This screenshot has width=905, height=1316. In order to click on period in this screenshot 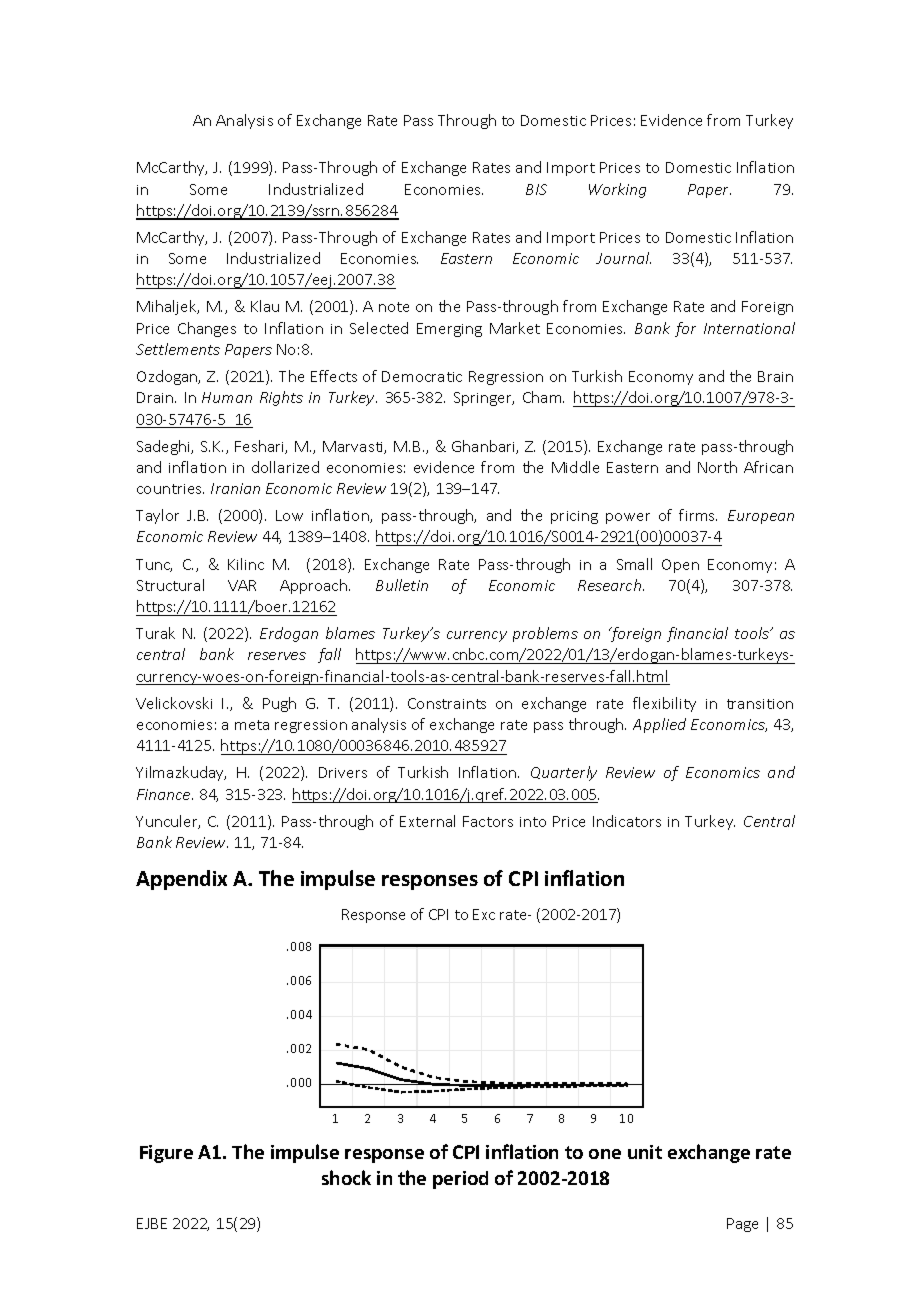, I will do `click(460, 1180)`.
